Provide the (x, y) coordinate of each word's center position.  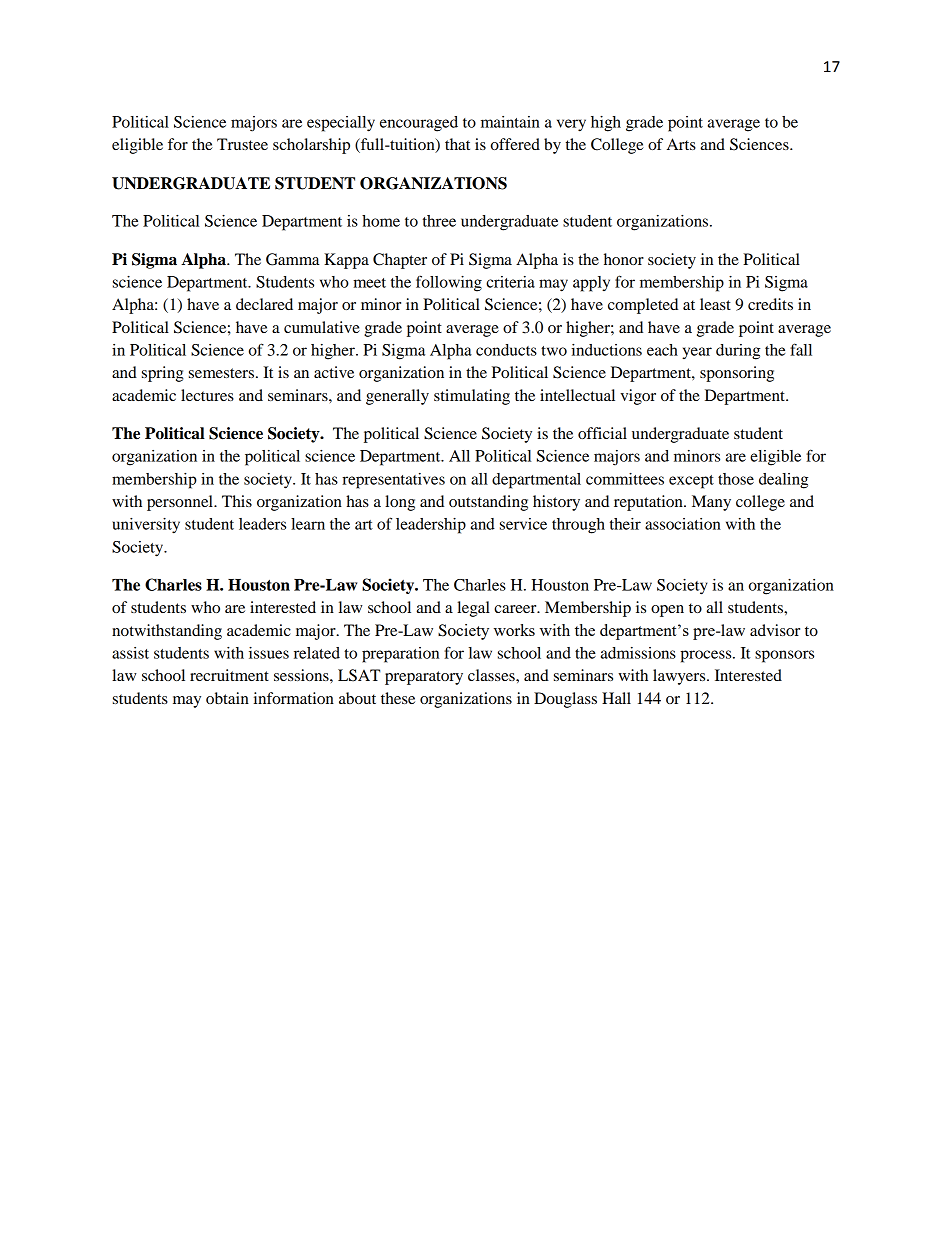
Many (711, 503)
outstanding (488, 503)
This (237, 501)
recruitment (229, 675)
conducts (506, 350)
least (715, 304)
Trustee (242, 144)
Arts (681, 144)
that (457, 144)
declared (264, 304)
